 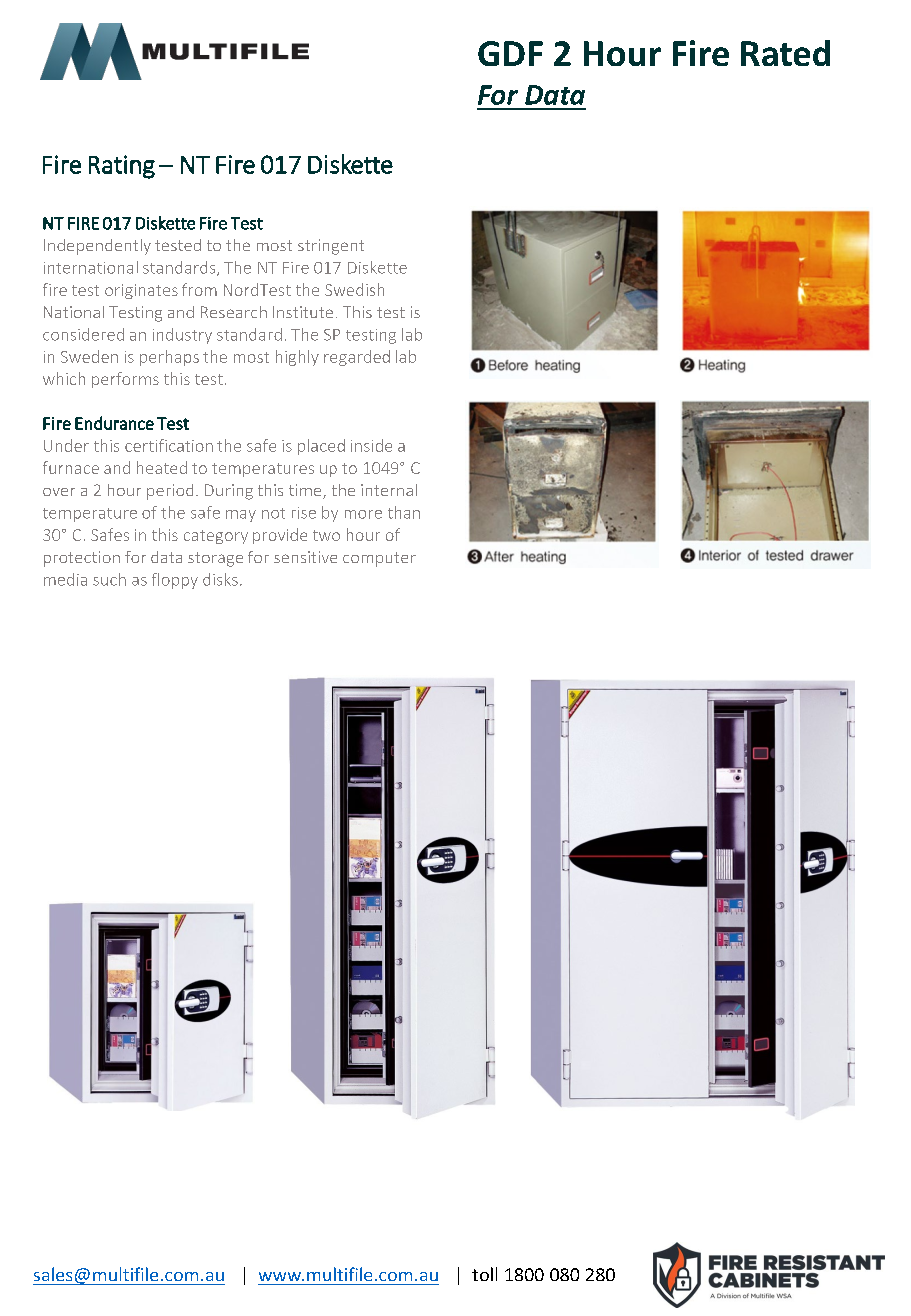 What do you see at coordinates (331, 247) in the image?
I see `stringent` at bounding box center [331, 247].
